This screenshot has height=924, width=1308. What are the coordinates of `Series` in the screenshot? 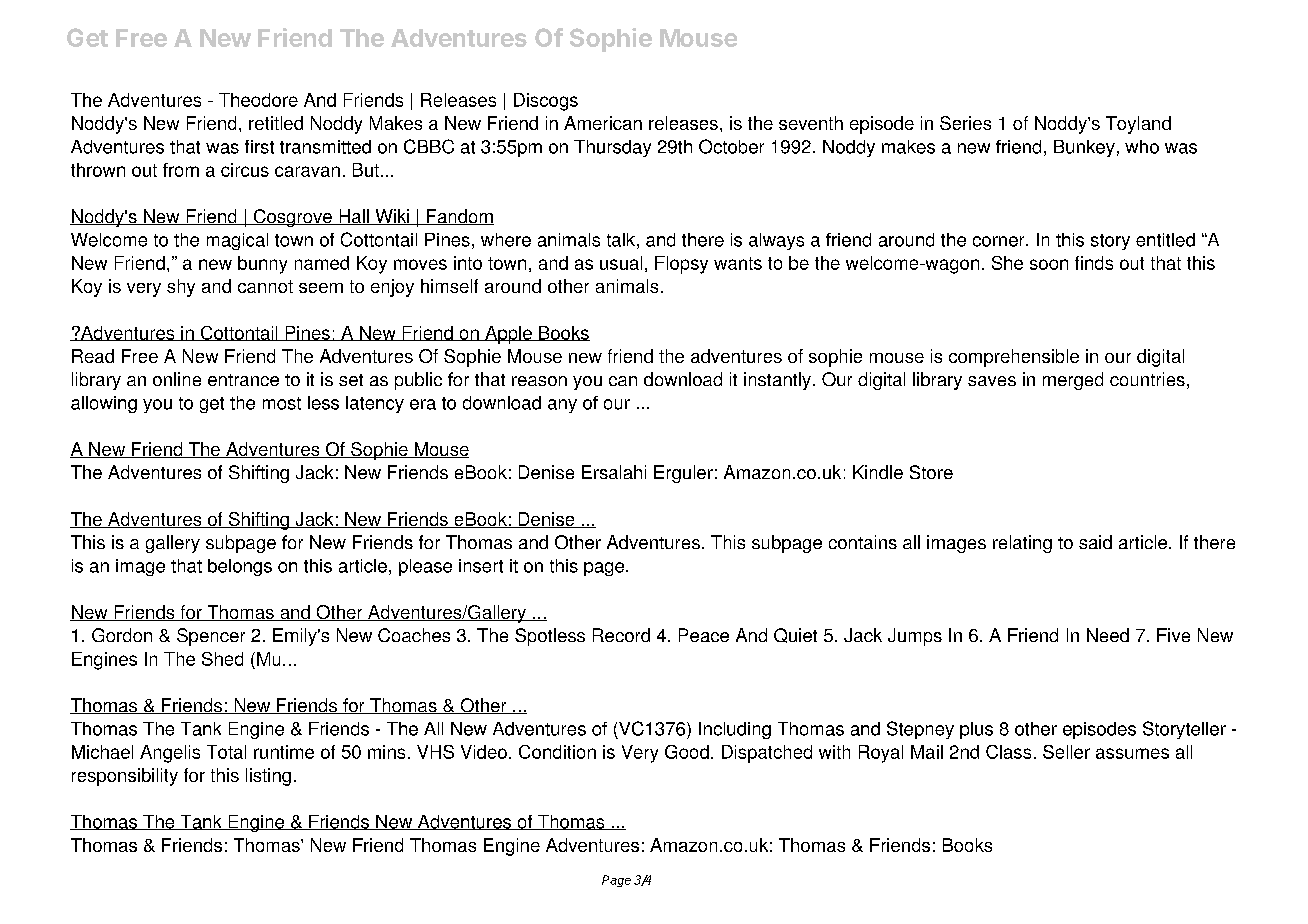 It's located at (965, 123).
